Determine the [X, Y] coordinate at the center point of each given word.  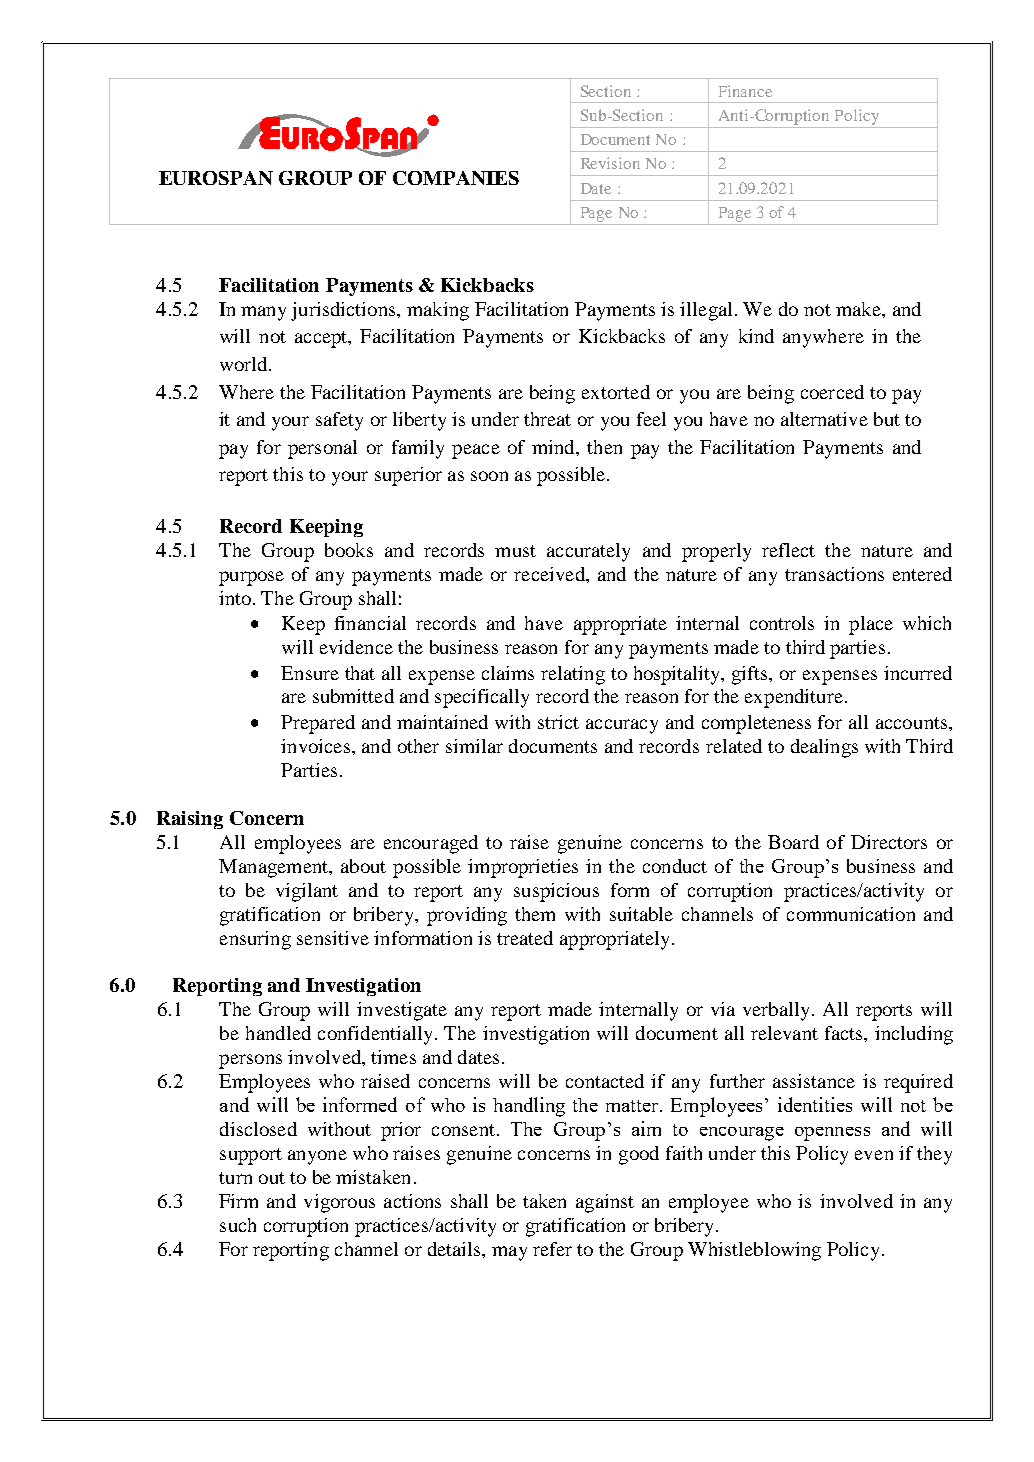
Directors [889, 842]
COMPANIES [456, 178]
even [874, 1155]
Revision [610, 163]
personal [322, 449]
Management [274, 868]
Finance [745, 91]
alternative [824, 419]
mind [554, 447]
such [238, 1225]
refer [552, 1249]
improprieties [523, 868]
